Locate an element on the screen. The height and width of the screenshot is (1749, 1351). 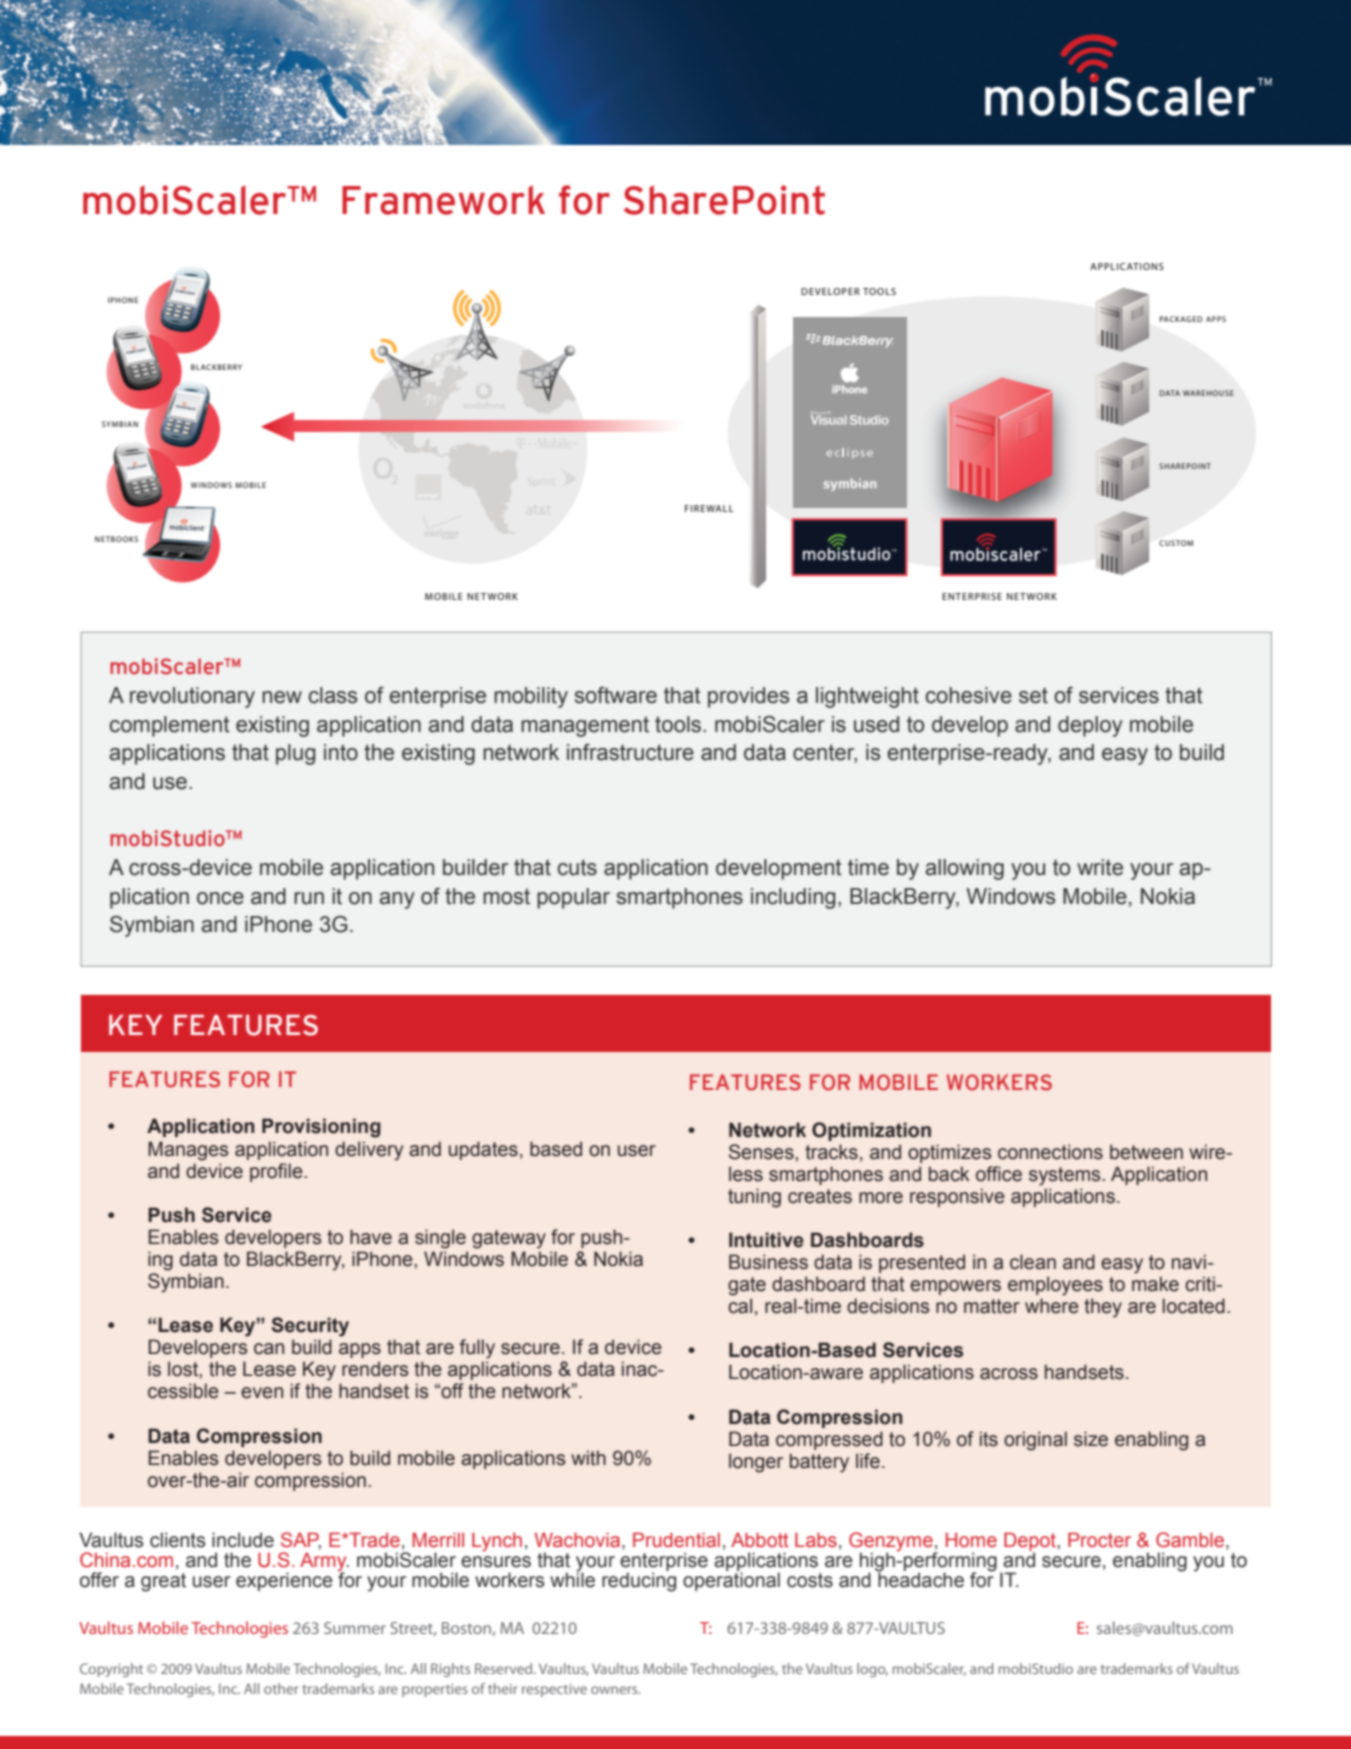
popular is located at coordinates (573, 898).
